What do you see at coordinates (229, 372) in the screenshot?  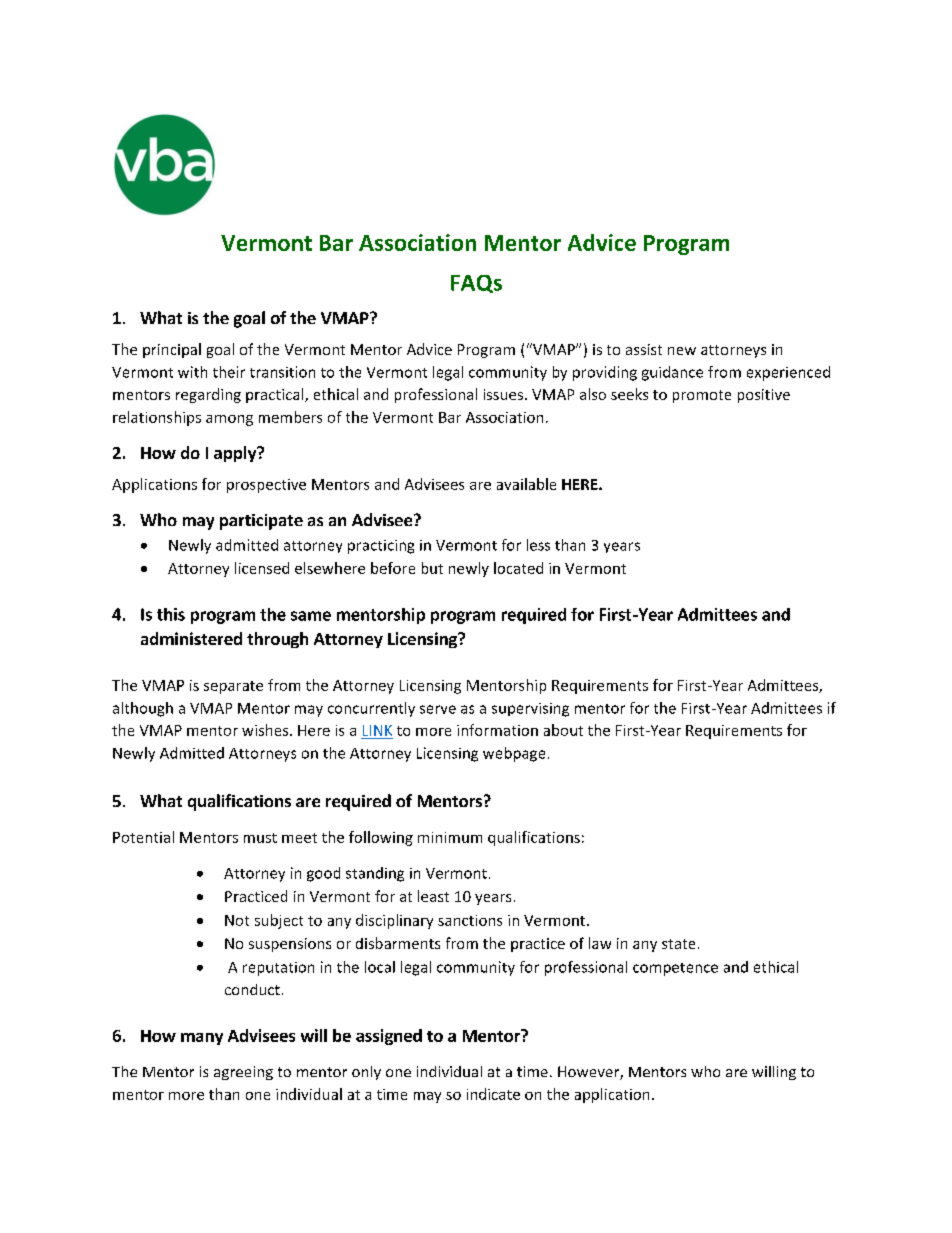 I see `their` at bounding box center [229, 372].
